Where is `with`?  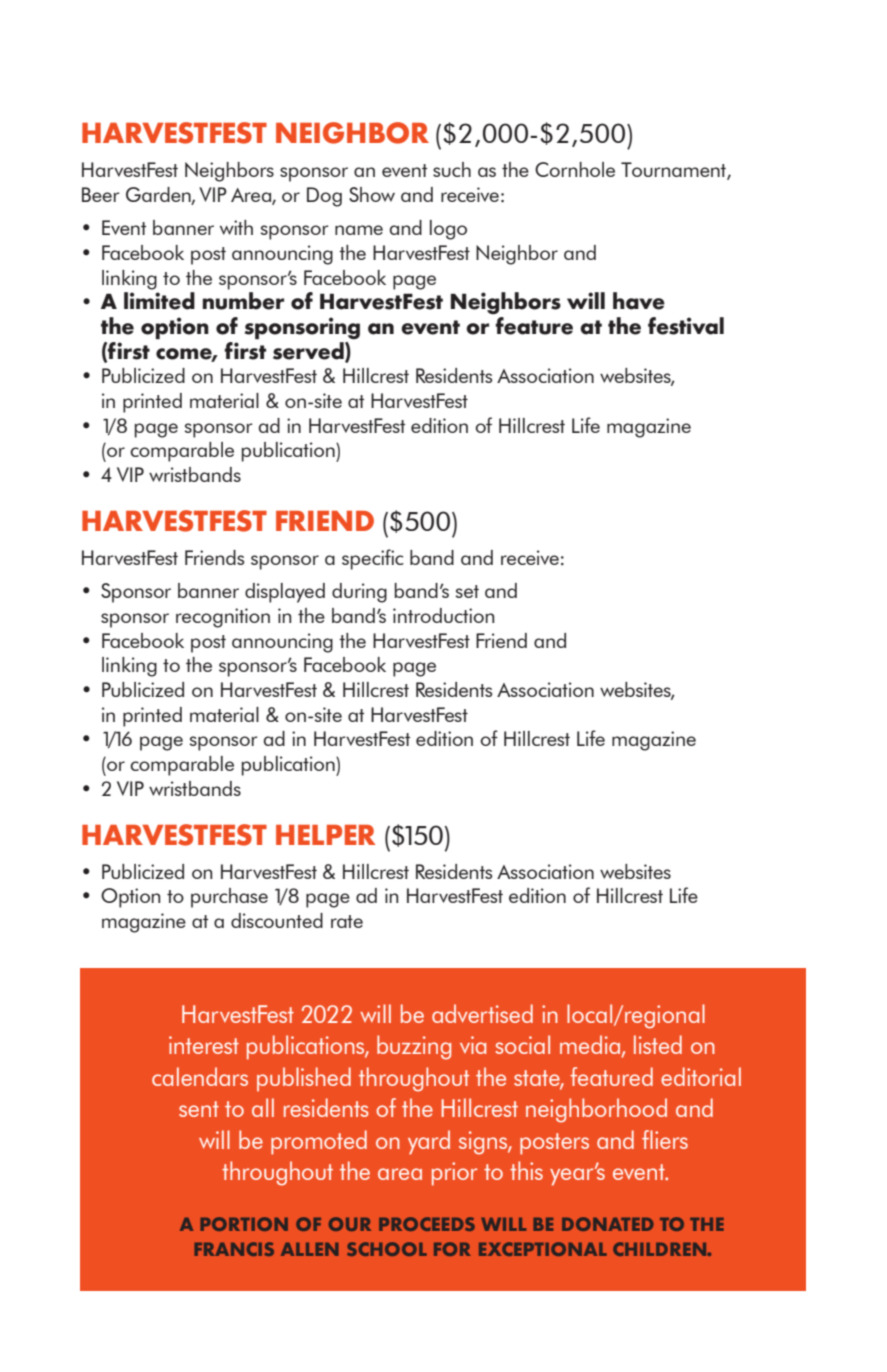 with is located at coordinates (236, 227).
